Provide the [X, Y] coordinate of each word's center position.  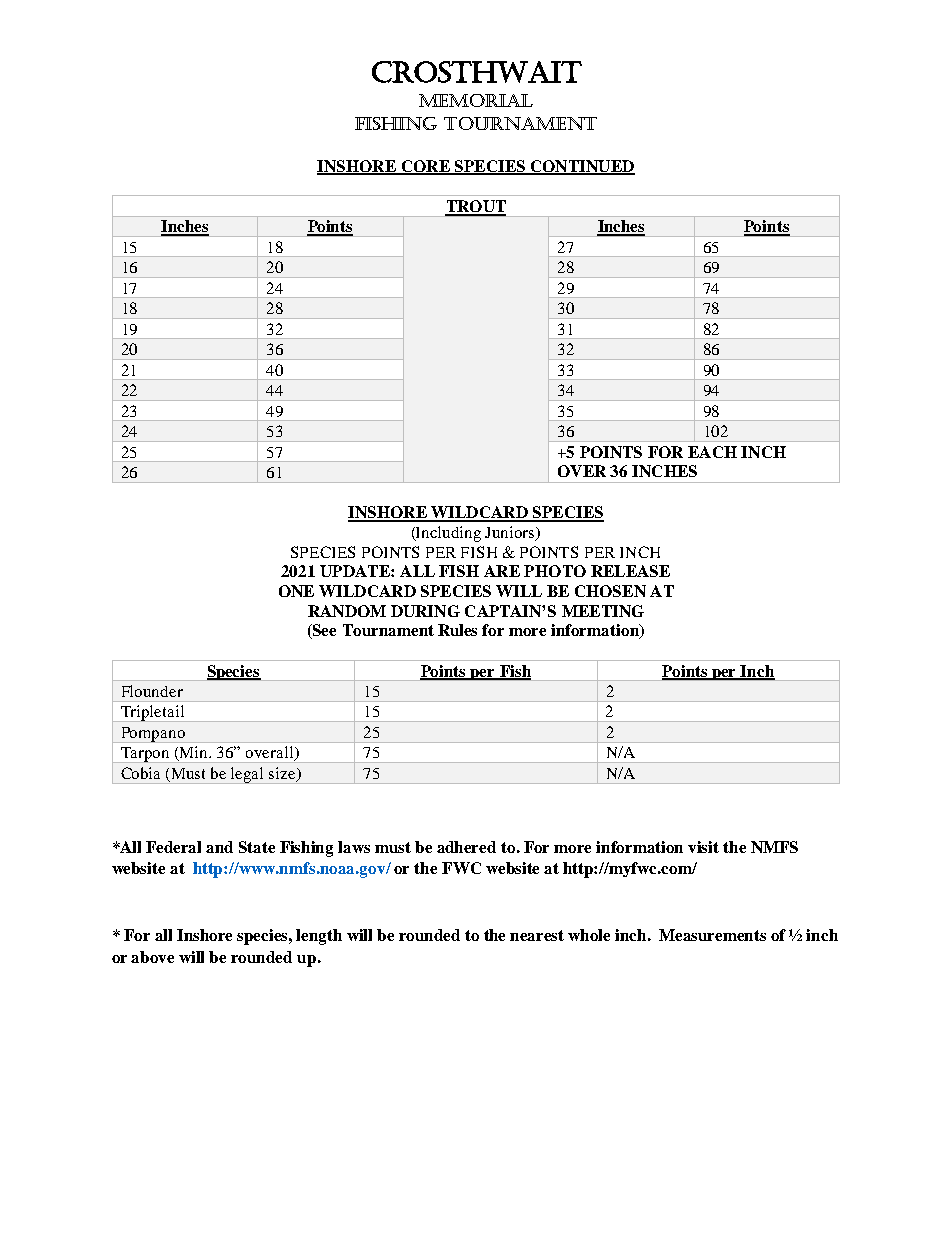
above [152, 957]
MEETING [603, 611]
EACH [712, 452]
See [323, 631]
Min [194, 753]
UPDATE [356, 571]
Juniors [511, 533]
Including [447, 534]
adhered [466, 847]
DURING [425, 611]
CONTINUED [581, 167]
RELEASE [630, 571]
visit [703, 847]
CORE [425, 167]
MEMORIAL [476, 100]
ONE [296, 591]
